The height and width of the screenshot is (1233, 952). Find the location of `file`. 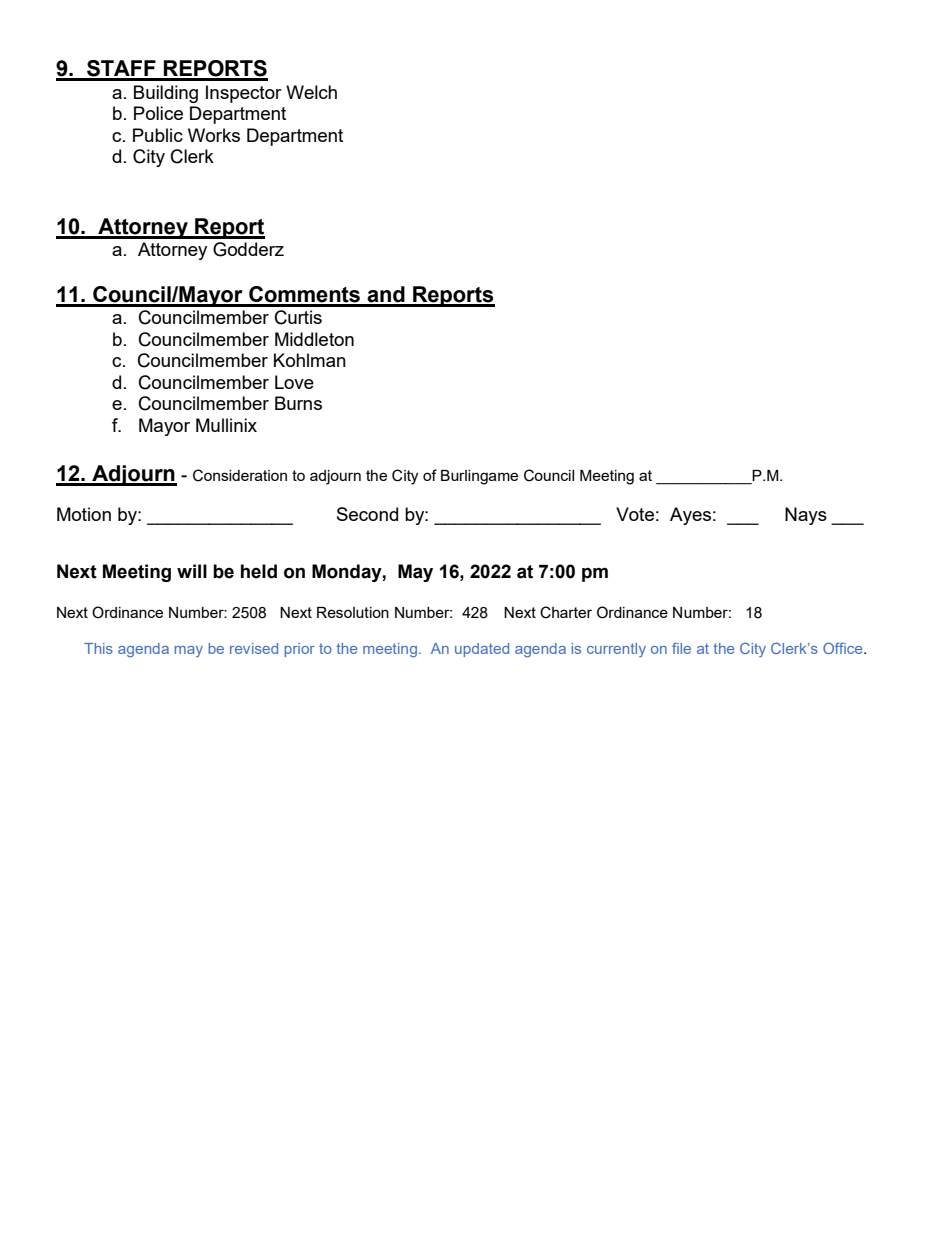

file is located at coordinates (681, 648).
